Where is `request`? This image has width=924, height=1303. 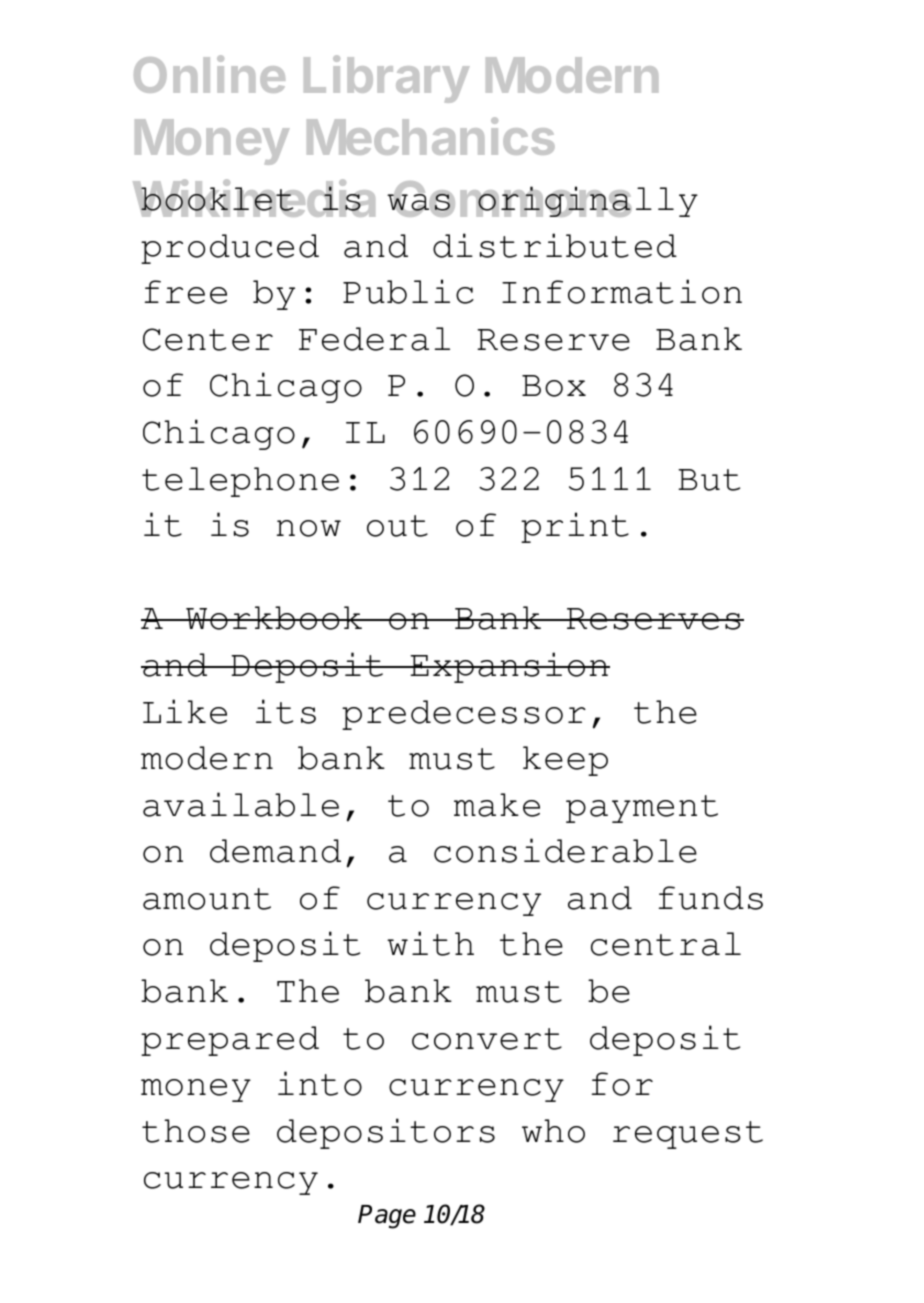 request is located at coordinates (688, 1135).
